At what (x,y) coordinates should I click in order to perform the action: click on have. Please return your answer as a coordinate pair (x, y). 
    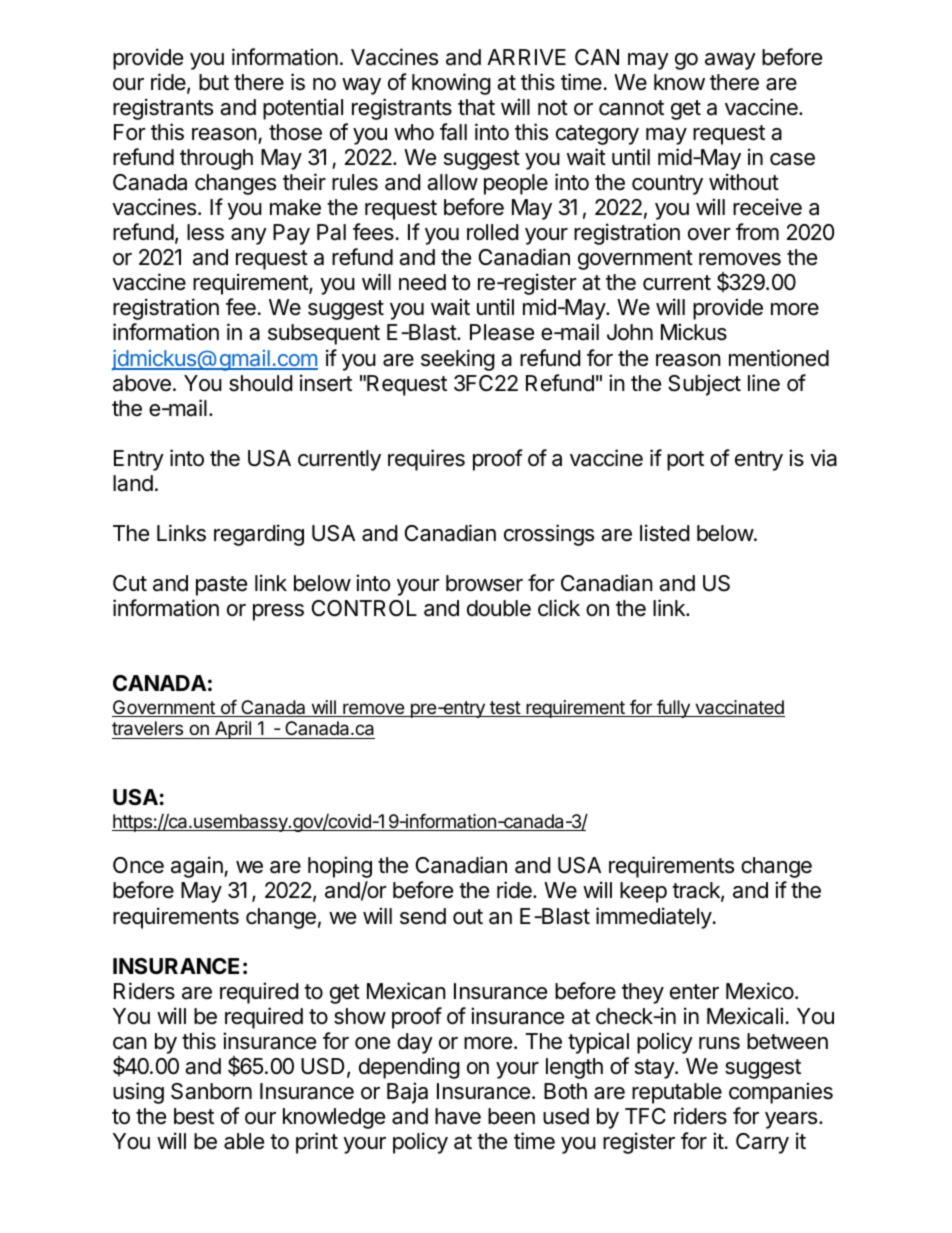
    Looking at the image, I should click on (458, 1116).
